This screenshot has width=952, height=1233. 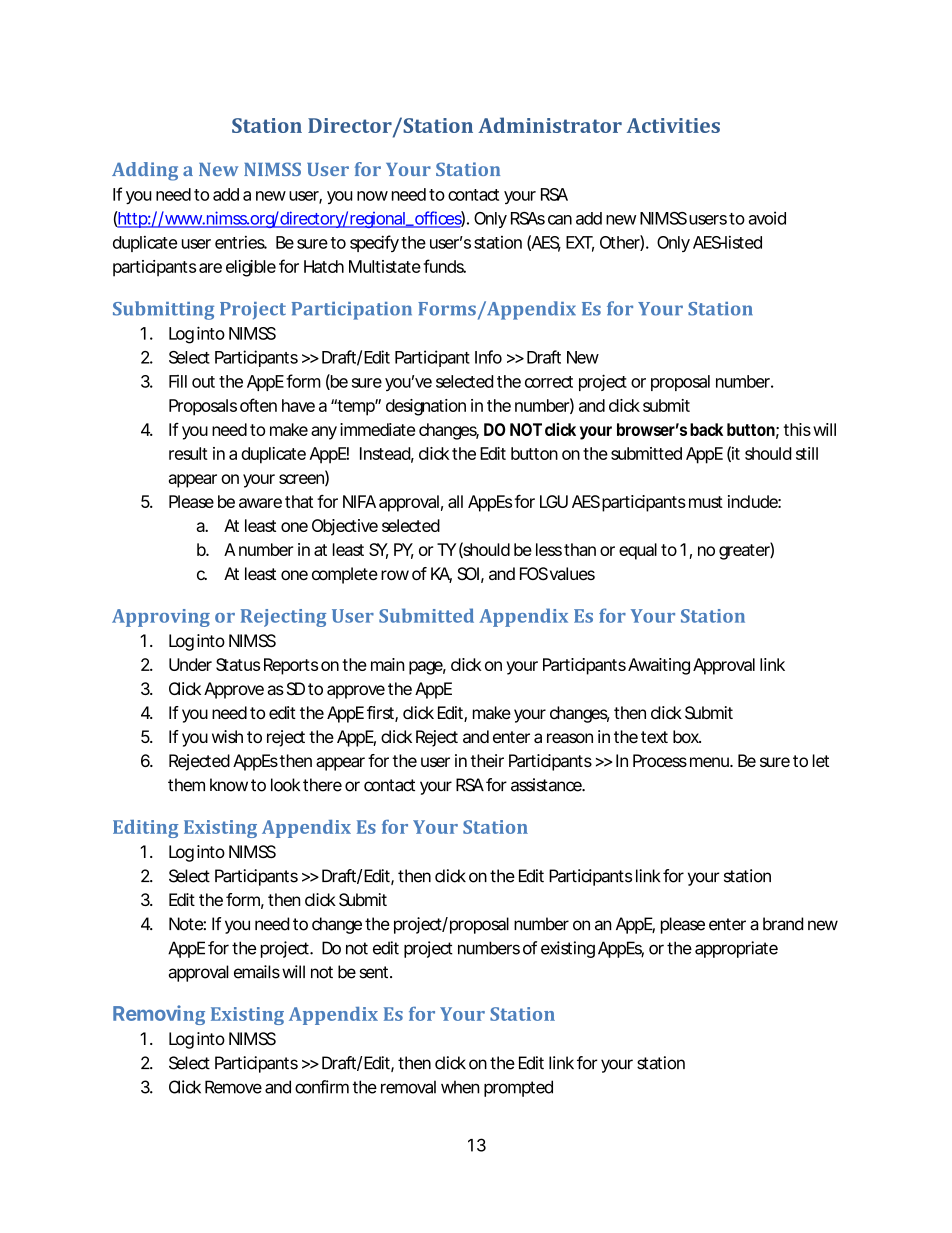 What do you see at coordinates (550, 125) in the screenshot?
I see `Administrator` at bounding box center [550, 125].
